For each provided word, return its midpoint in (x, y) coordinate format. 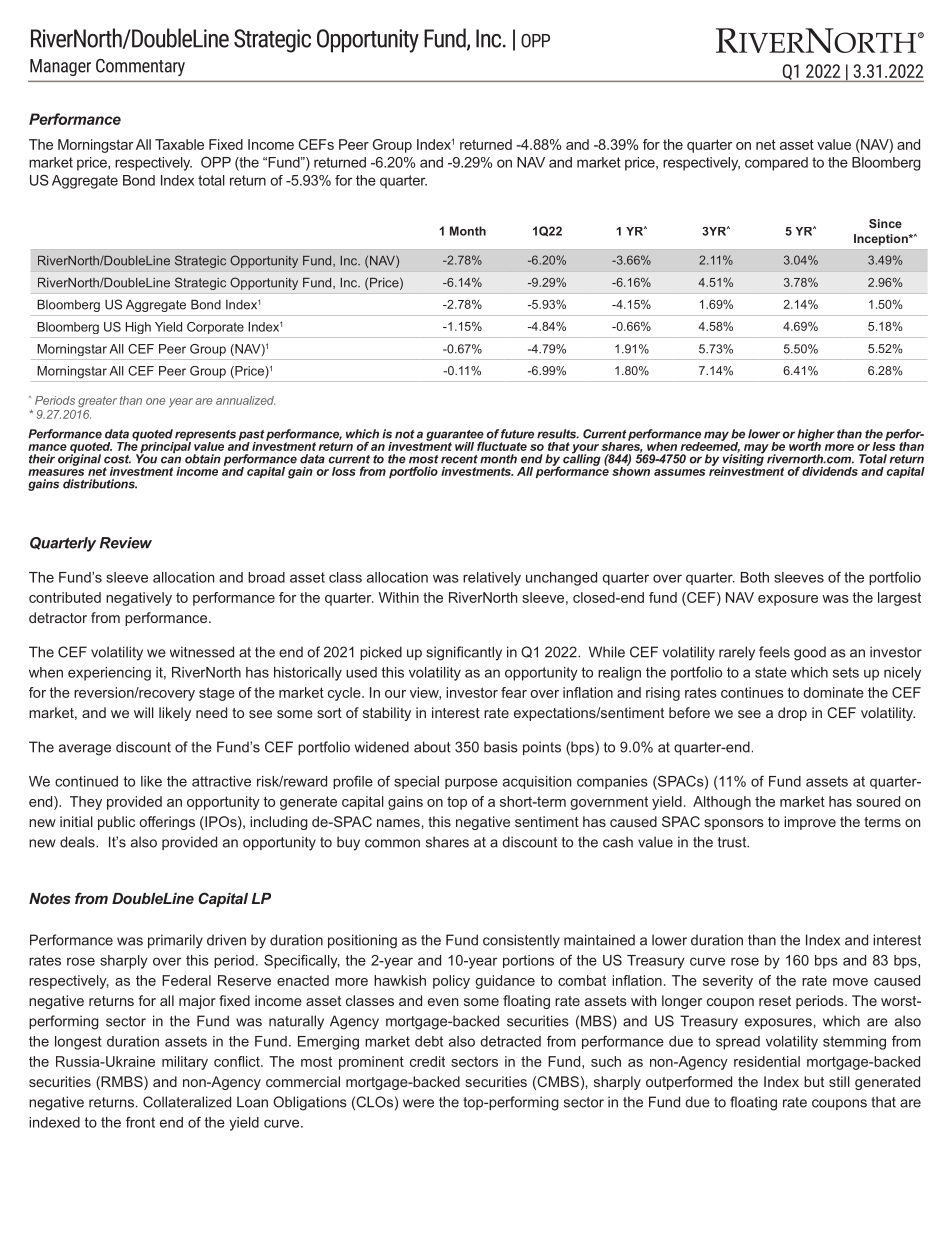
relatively (492, 579)
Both (755, 577)
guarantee (455, 436)
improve (810, 823)
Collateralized (187, 1102)
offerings (167, 823)
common (392, 843)
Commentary (140, 67)
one (155, 401)
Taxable (179, 144)
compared (776, 164)
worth (805, 445)
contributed (65, 597)
